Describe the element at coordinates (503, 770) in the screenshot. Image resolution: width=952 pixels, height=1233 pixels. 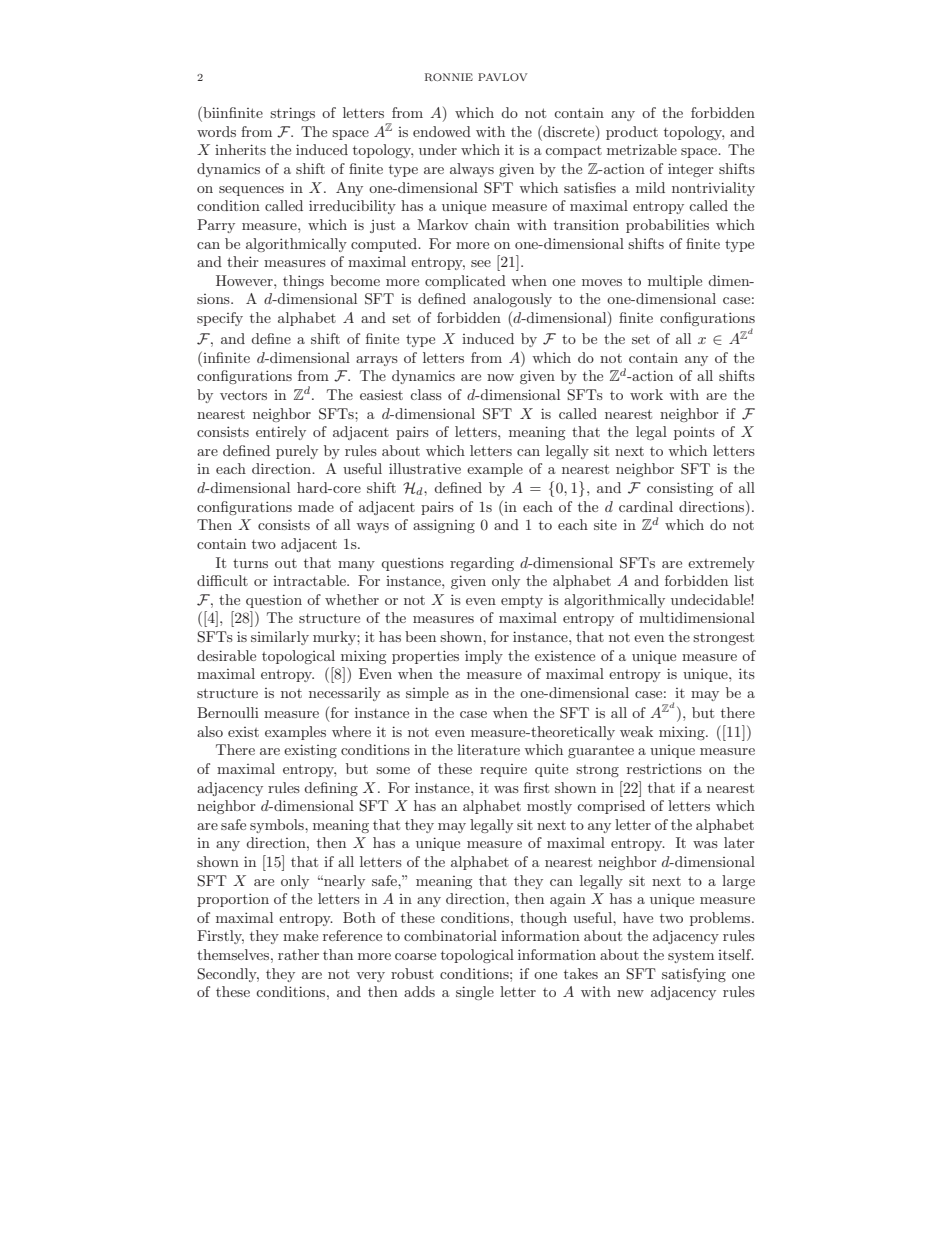
I see `require` at that location.
